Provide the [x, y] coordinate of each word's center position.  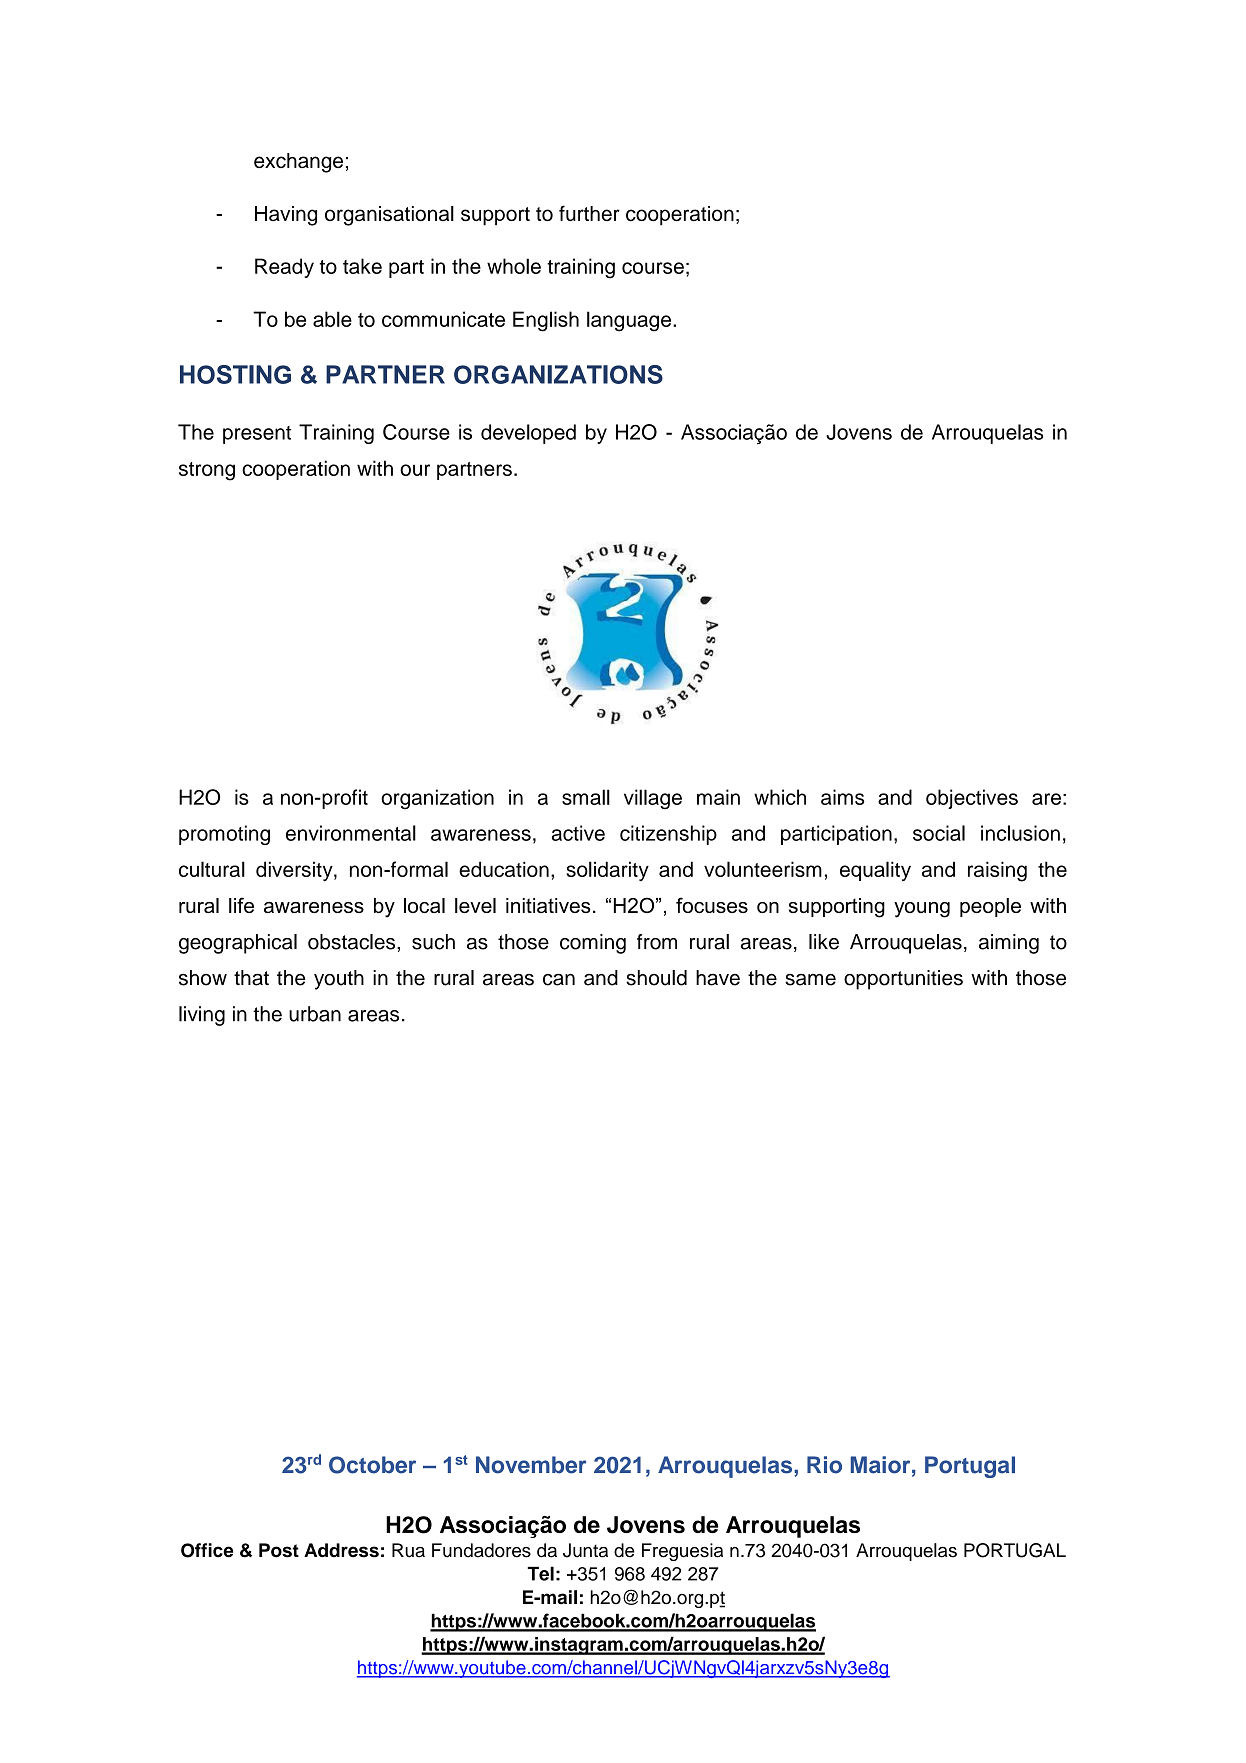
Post [279, 1550]
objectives [972, 799]
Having [286, 216]
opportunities [903, 980]
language [630, 321]
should [656, 978]
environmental [351, 833]
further [589, 213]
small [586, 797]
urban [315, 1014]
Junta [585, 1550]
